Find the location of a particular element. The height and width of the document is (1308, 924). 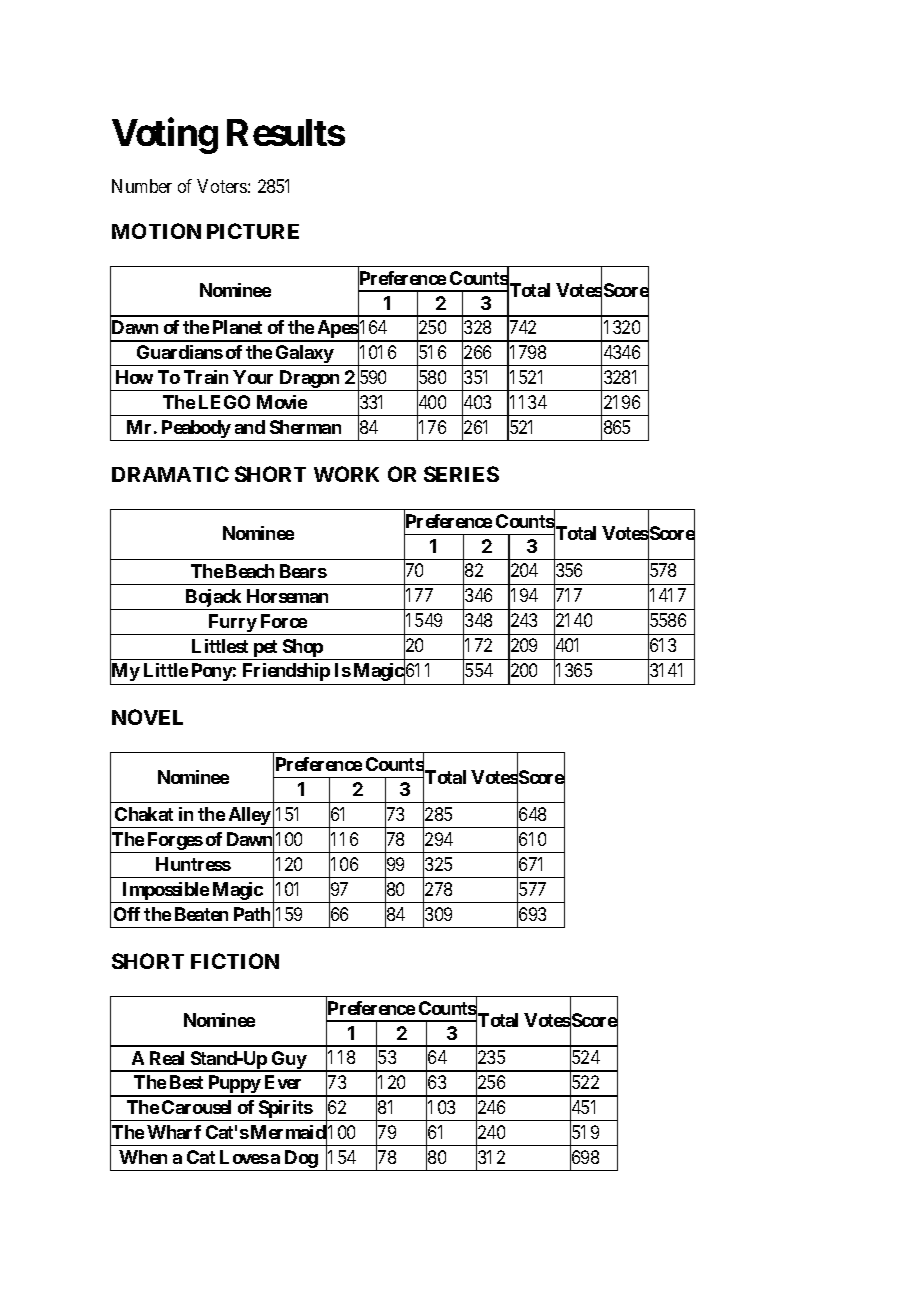

Dog is located at coordinates (301, 1160).
